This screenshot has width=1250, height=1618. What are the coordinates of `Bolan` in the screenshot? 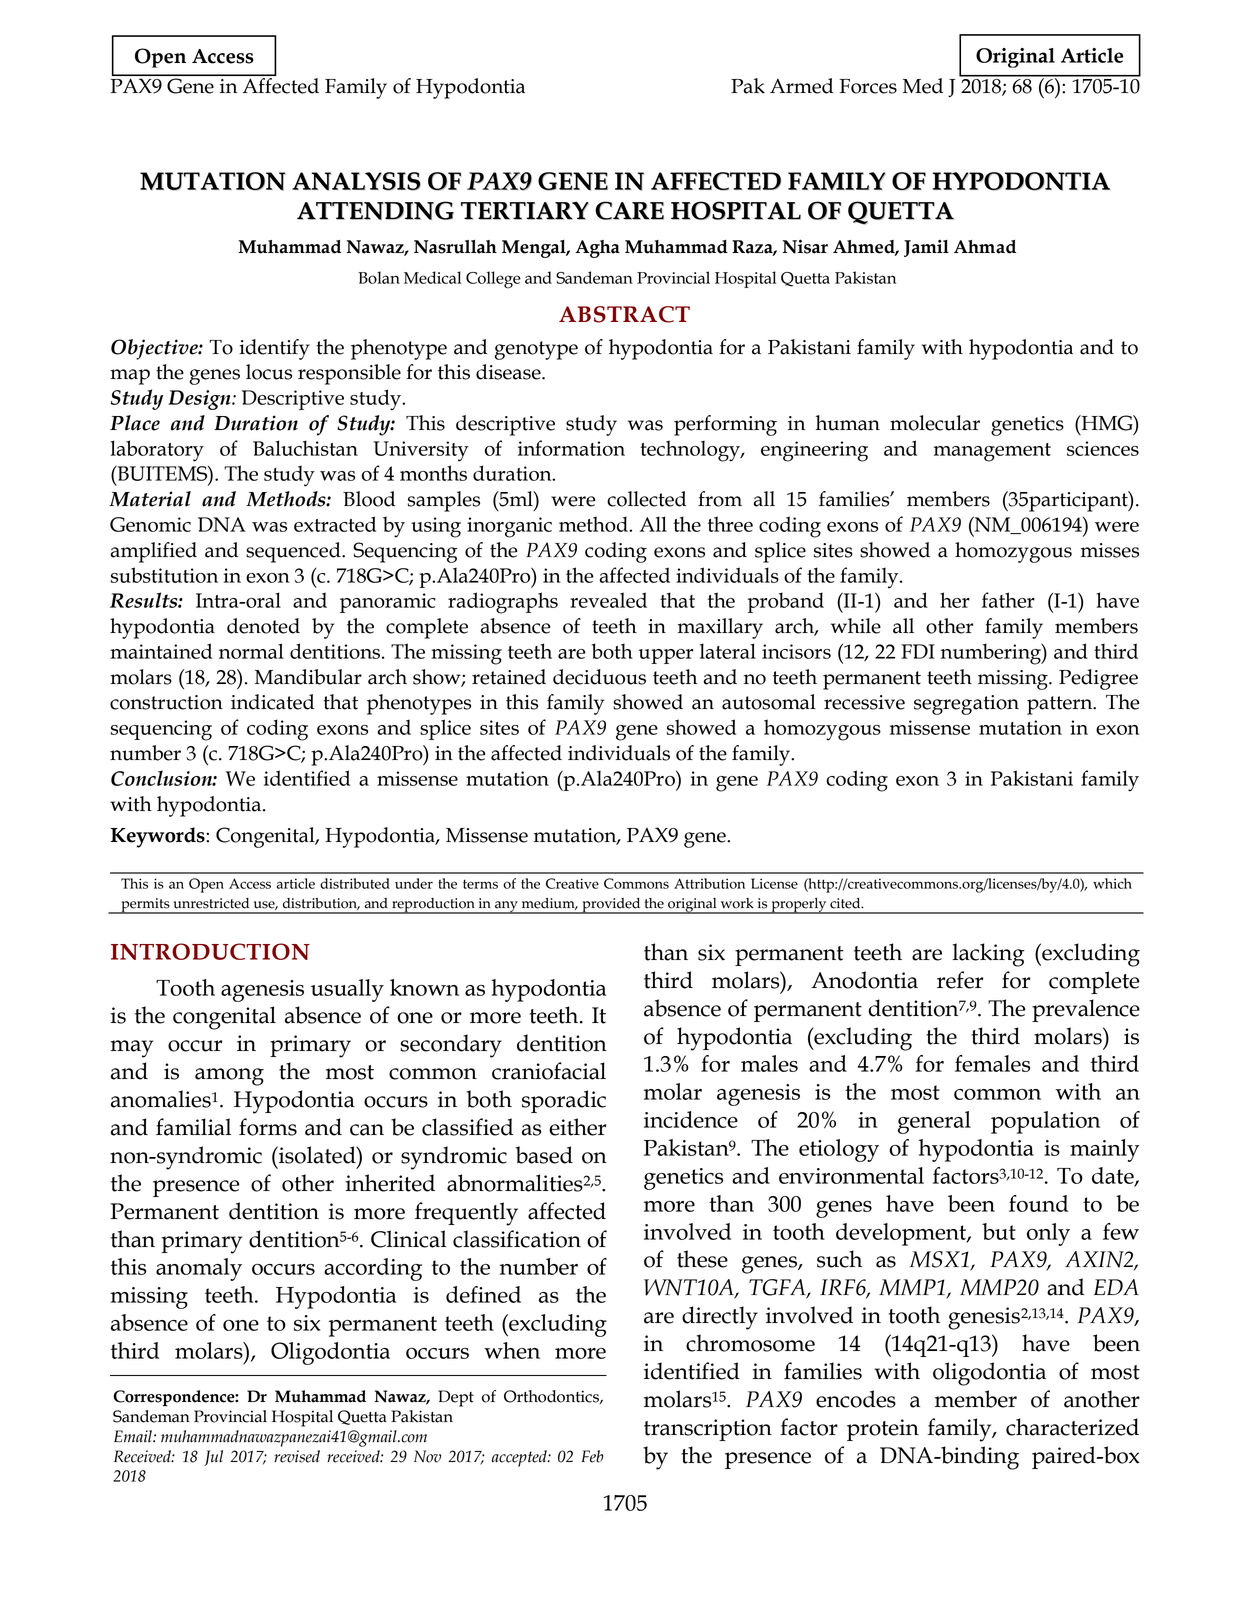 It's located at (379, 277).
